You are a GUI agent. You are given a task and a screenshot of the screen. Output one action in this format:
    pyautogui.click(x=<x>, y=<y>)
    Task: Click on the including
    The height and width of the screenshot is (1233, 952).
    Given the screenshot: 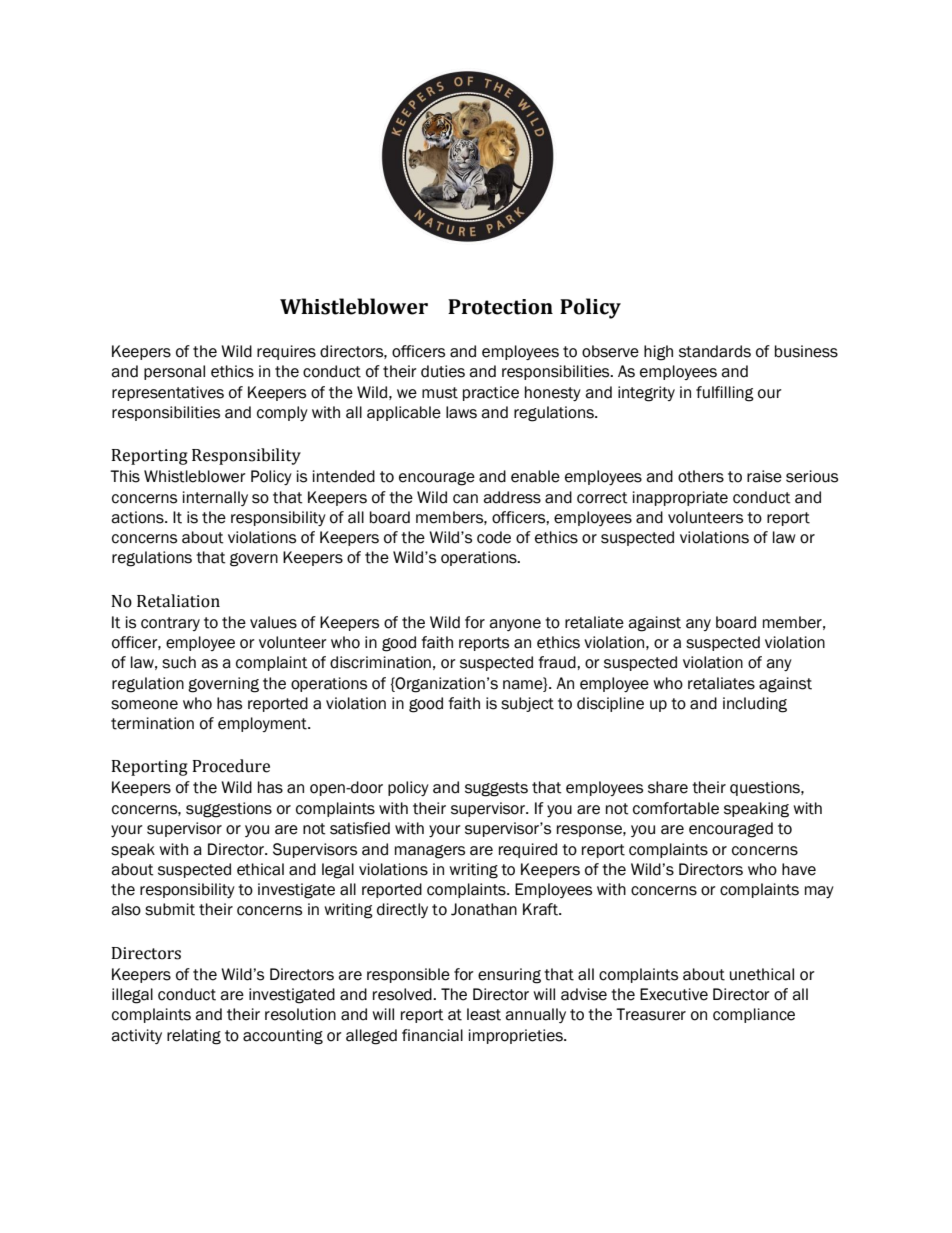 What is the action you would take?
    pyautogui.click(x=755, y=705)
